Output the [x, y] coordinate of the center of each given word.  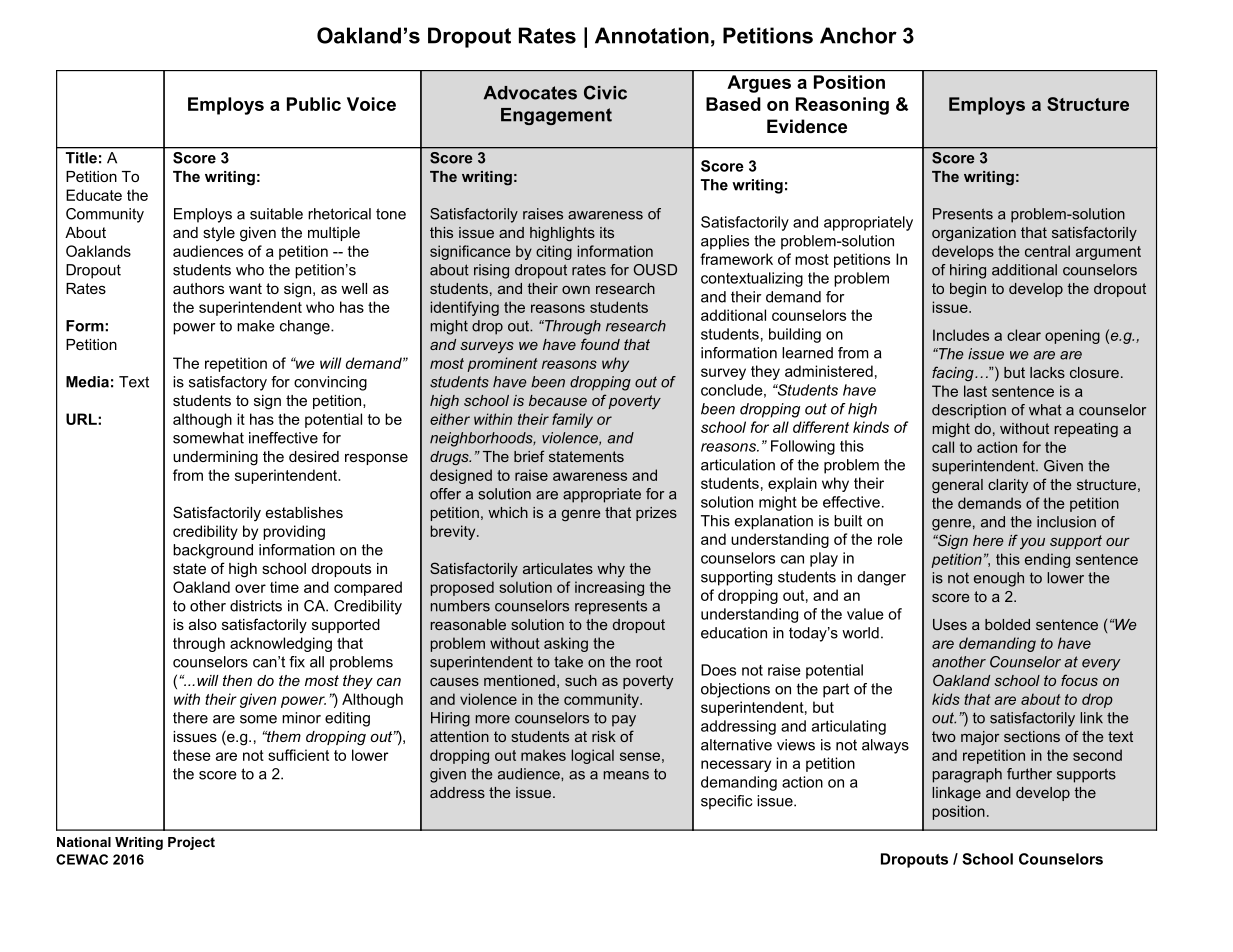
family [572, 420]
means [626, 775]
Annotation [652, 35]
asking [566, 644]
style [219, 234]
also [203, 624]
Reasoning [842, 106]
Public [314, 104]
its [607, 232]
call [943, 447]
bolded [1007, 624]
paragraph [967, 775]
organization [974, 234]
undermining [215, 458]
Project [191, 843]
